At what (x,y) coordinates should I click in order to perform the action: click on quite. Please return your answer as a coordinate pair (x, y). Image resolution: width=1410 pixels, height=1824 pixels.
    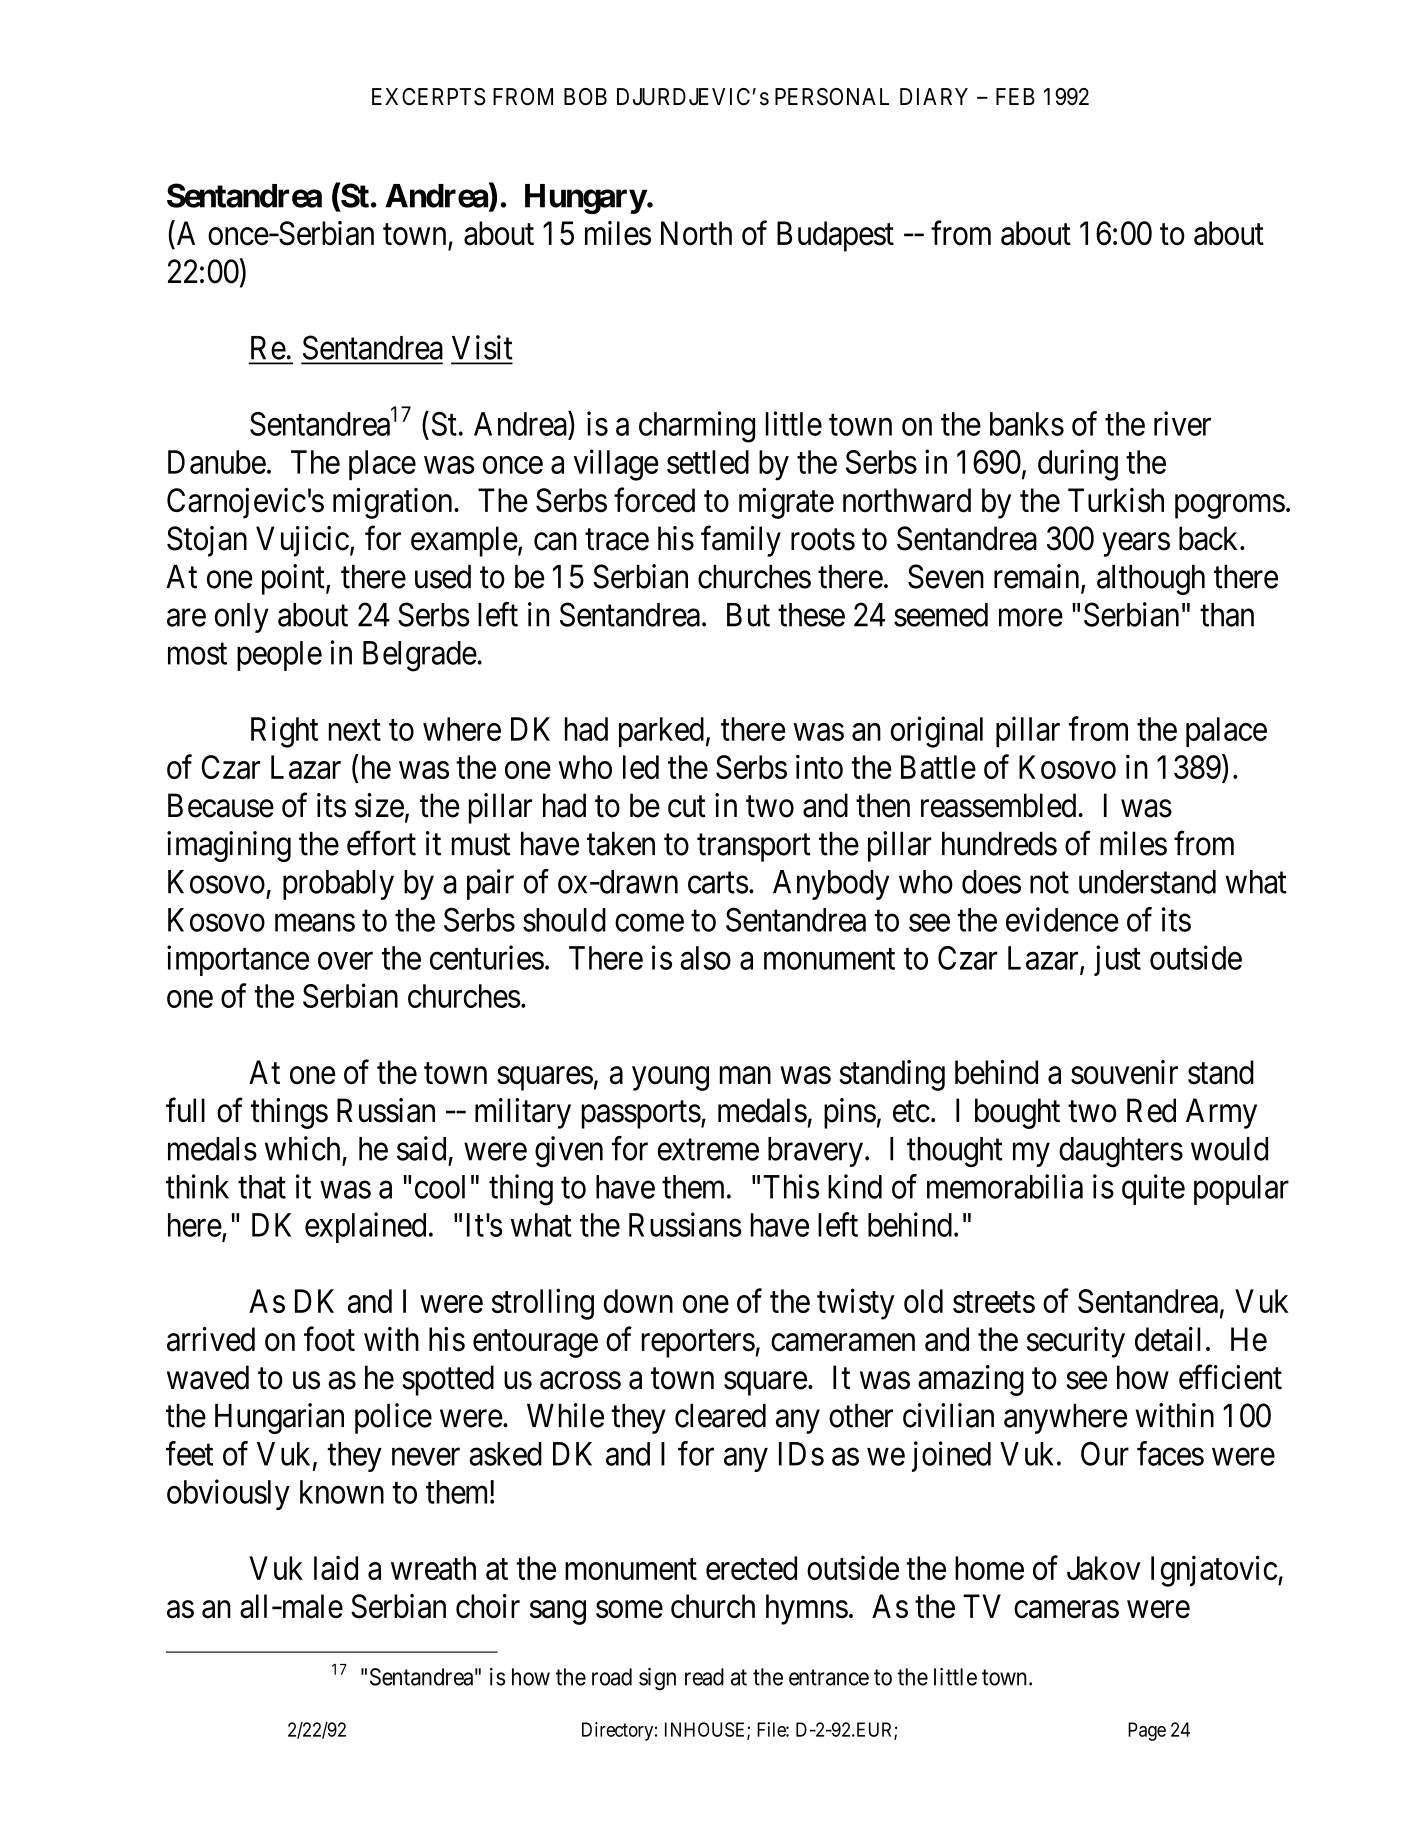
    Looking at the image, I should click on (1153, 1189).
